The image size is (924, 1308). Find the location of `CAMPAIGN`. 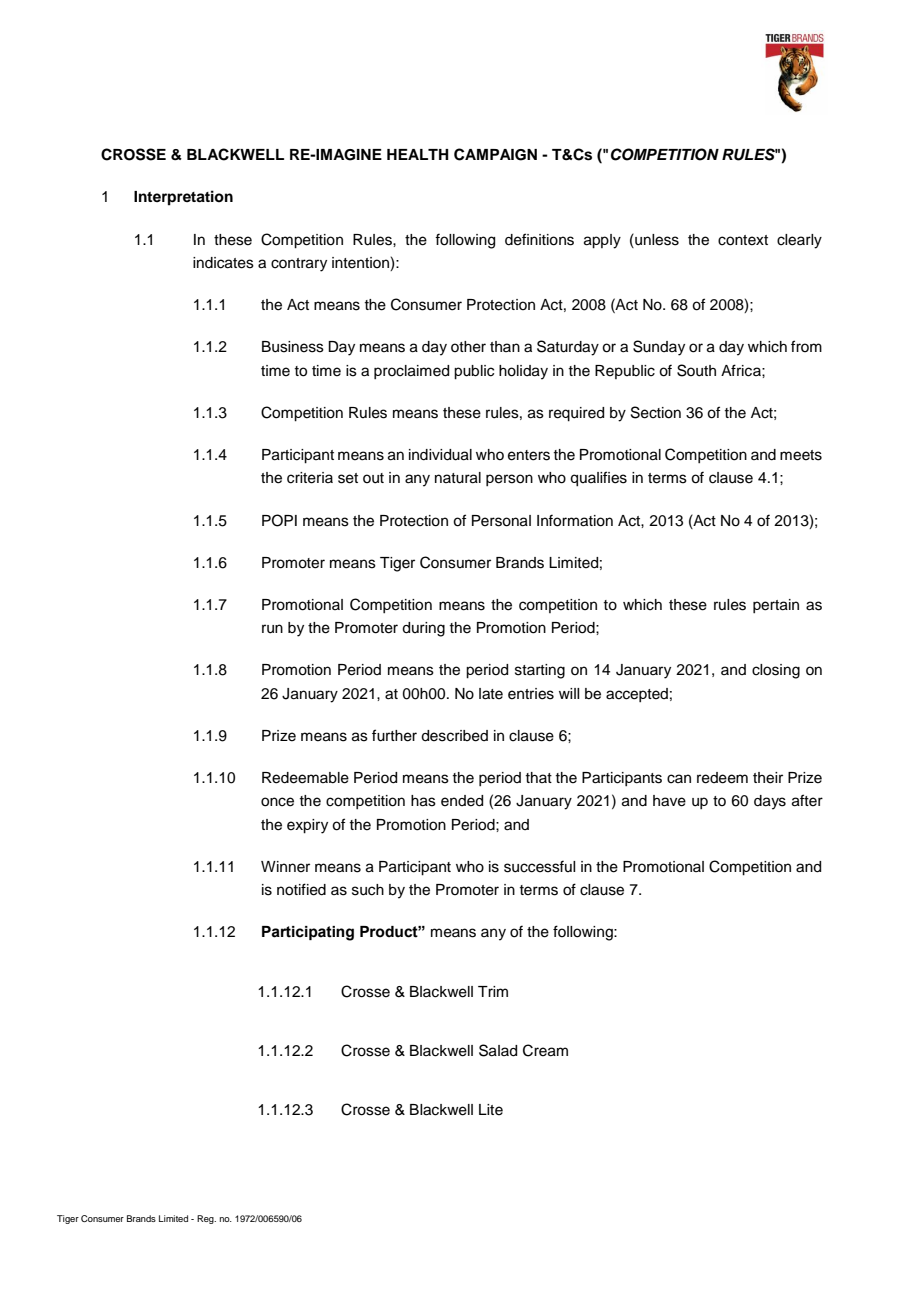

CAMPAIGN is located at coordinates (495, 154).
